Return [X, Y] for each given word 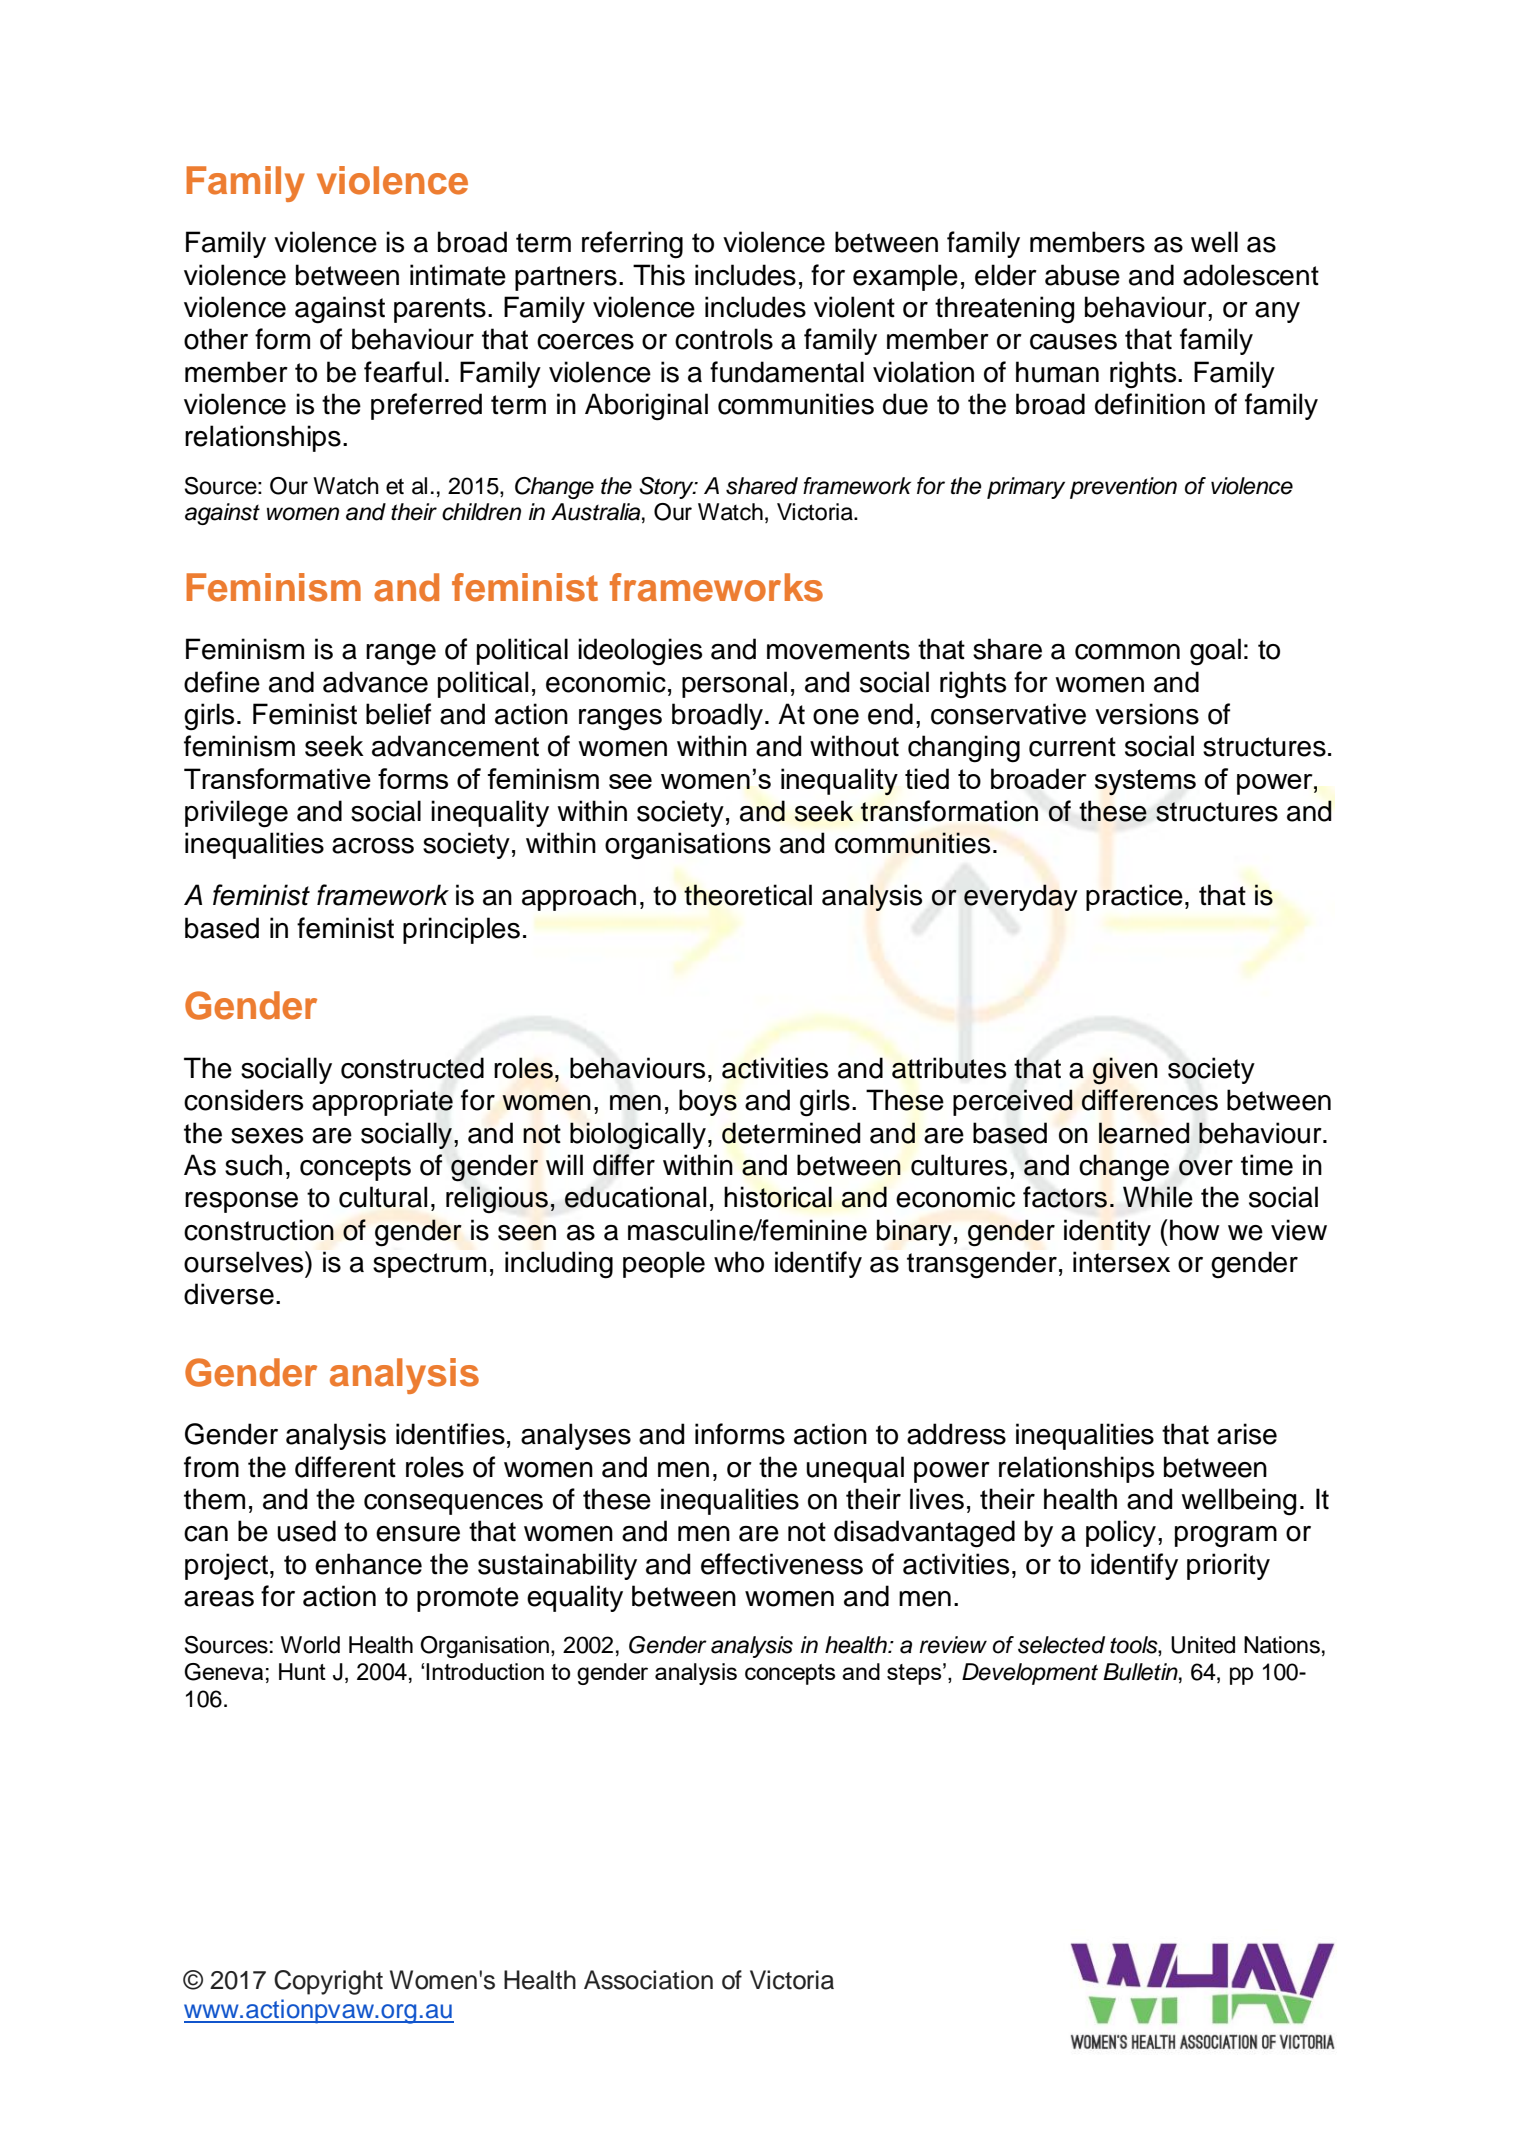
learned [1144, 1133]
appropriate [382, 1102]
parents [440, 310]
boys [708, 1102]
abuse [1082, 275]
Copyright [328, 1982]
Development [1030, 1674]
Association [648, 1980]
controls [724, 339]
